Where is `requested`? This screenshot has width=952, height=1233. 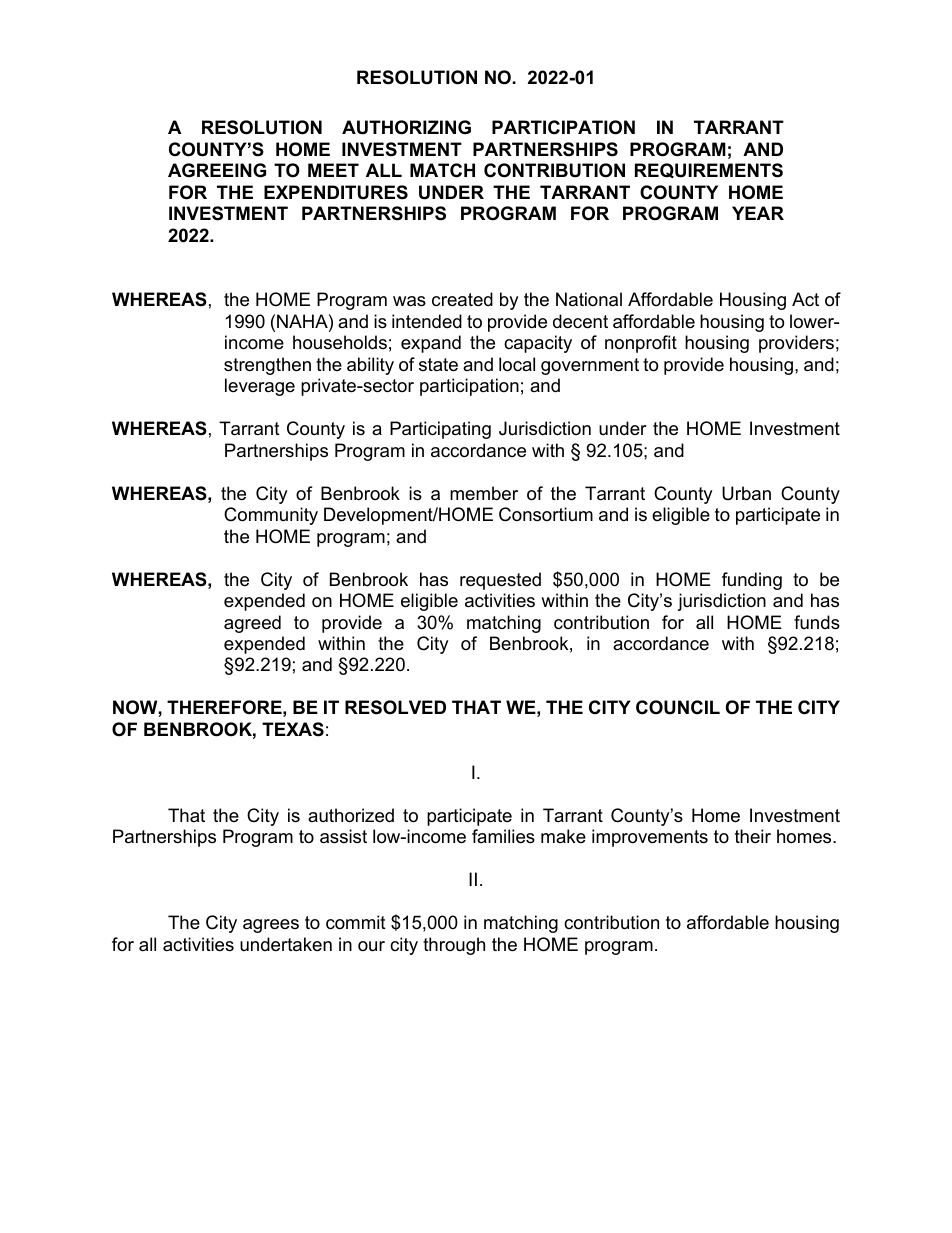 requested is located at coordinates (500, 581).
